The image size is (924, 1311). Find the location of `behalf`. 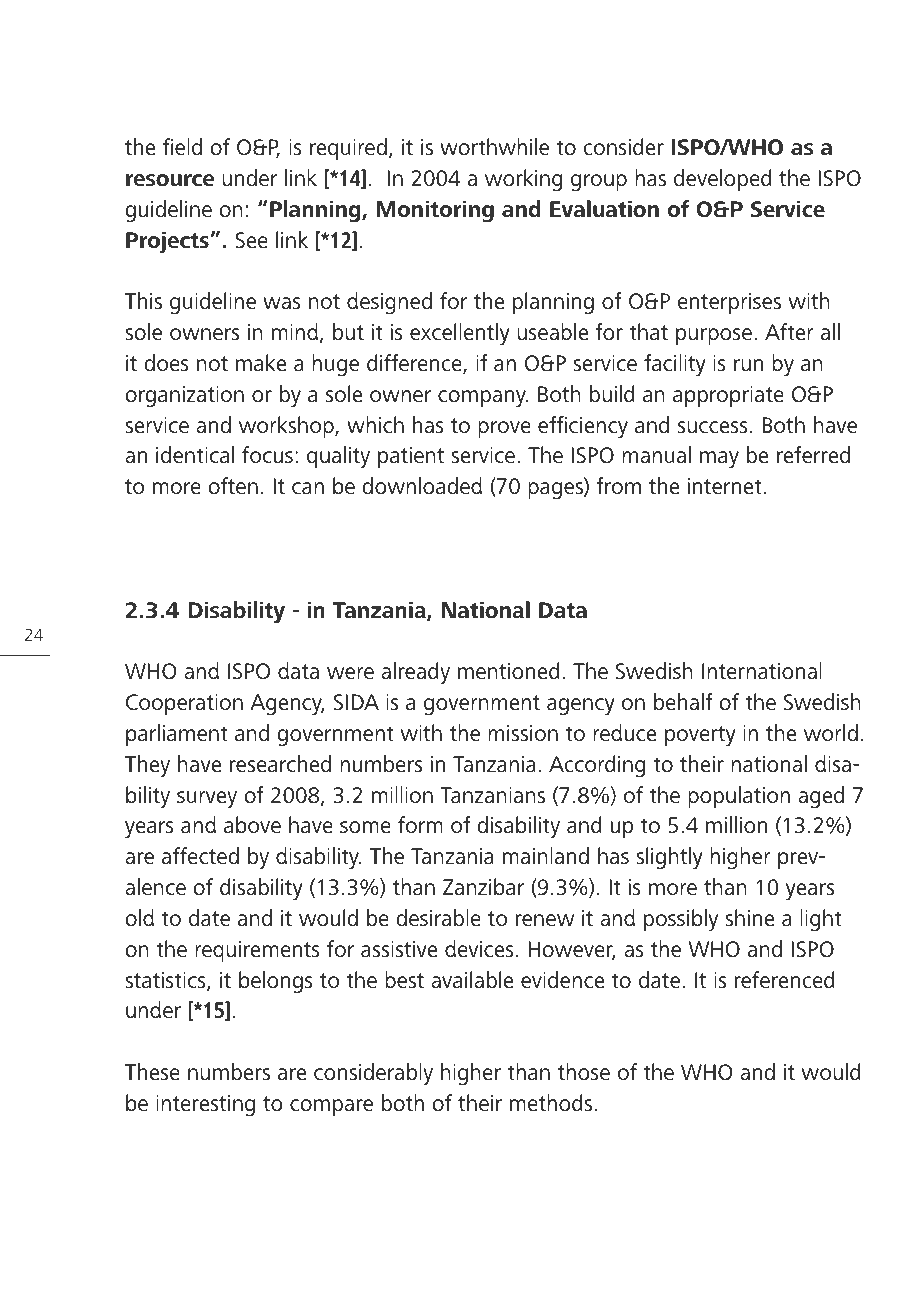

behalf is located at coordinates (683, 702).
